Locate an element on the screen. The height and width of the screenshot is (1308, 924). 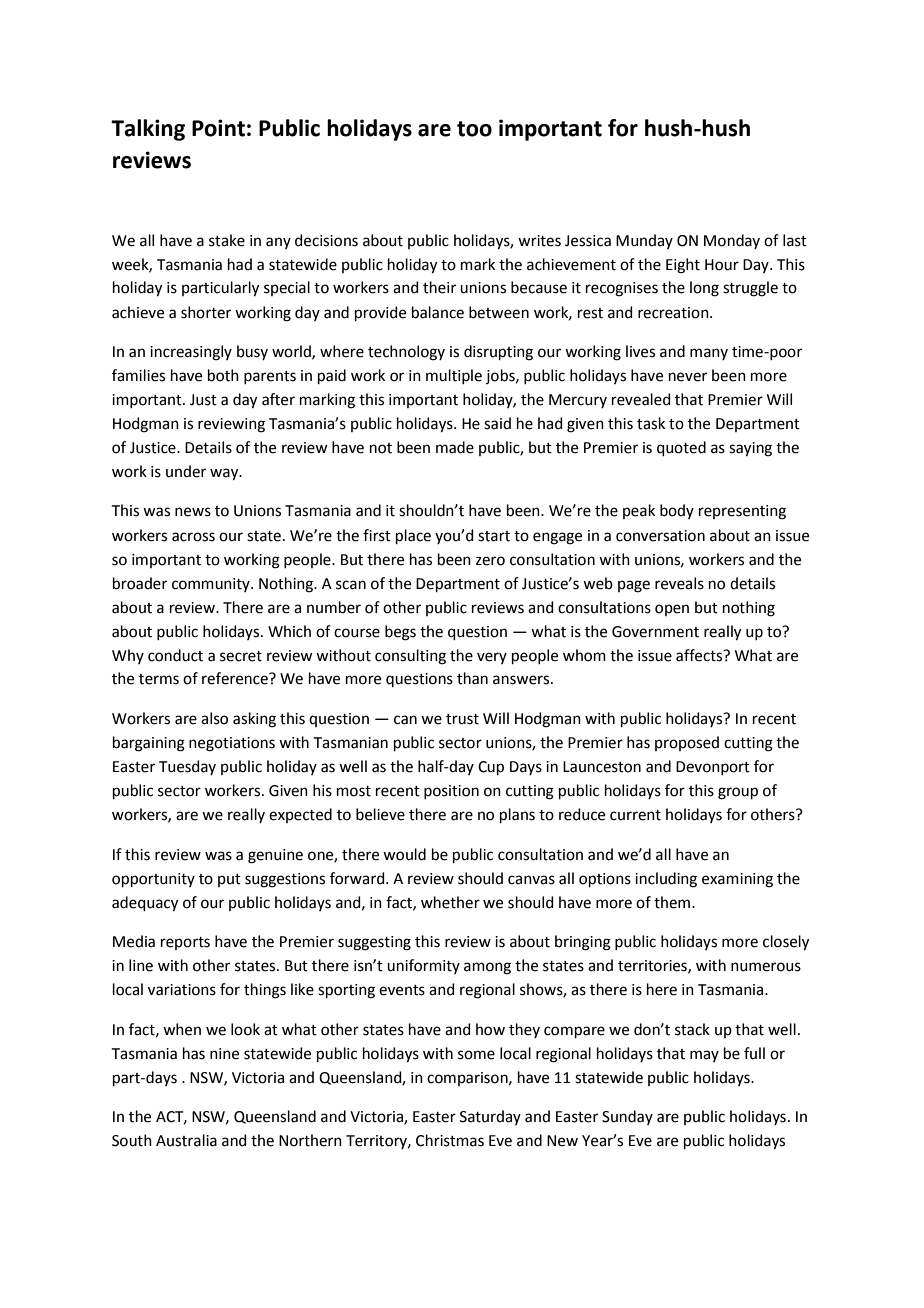
conduct is located at coordinates (175, 655).
